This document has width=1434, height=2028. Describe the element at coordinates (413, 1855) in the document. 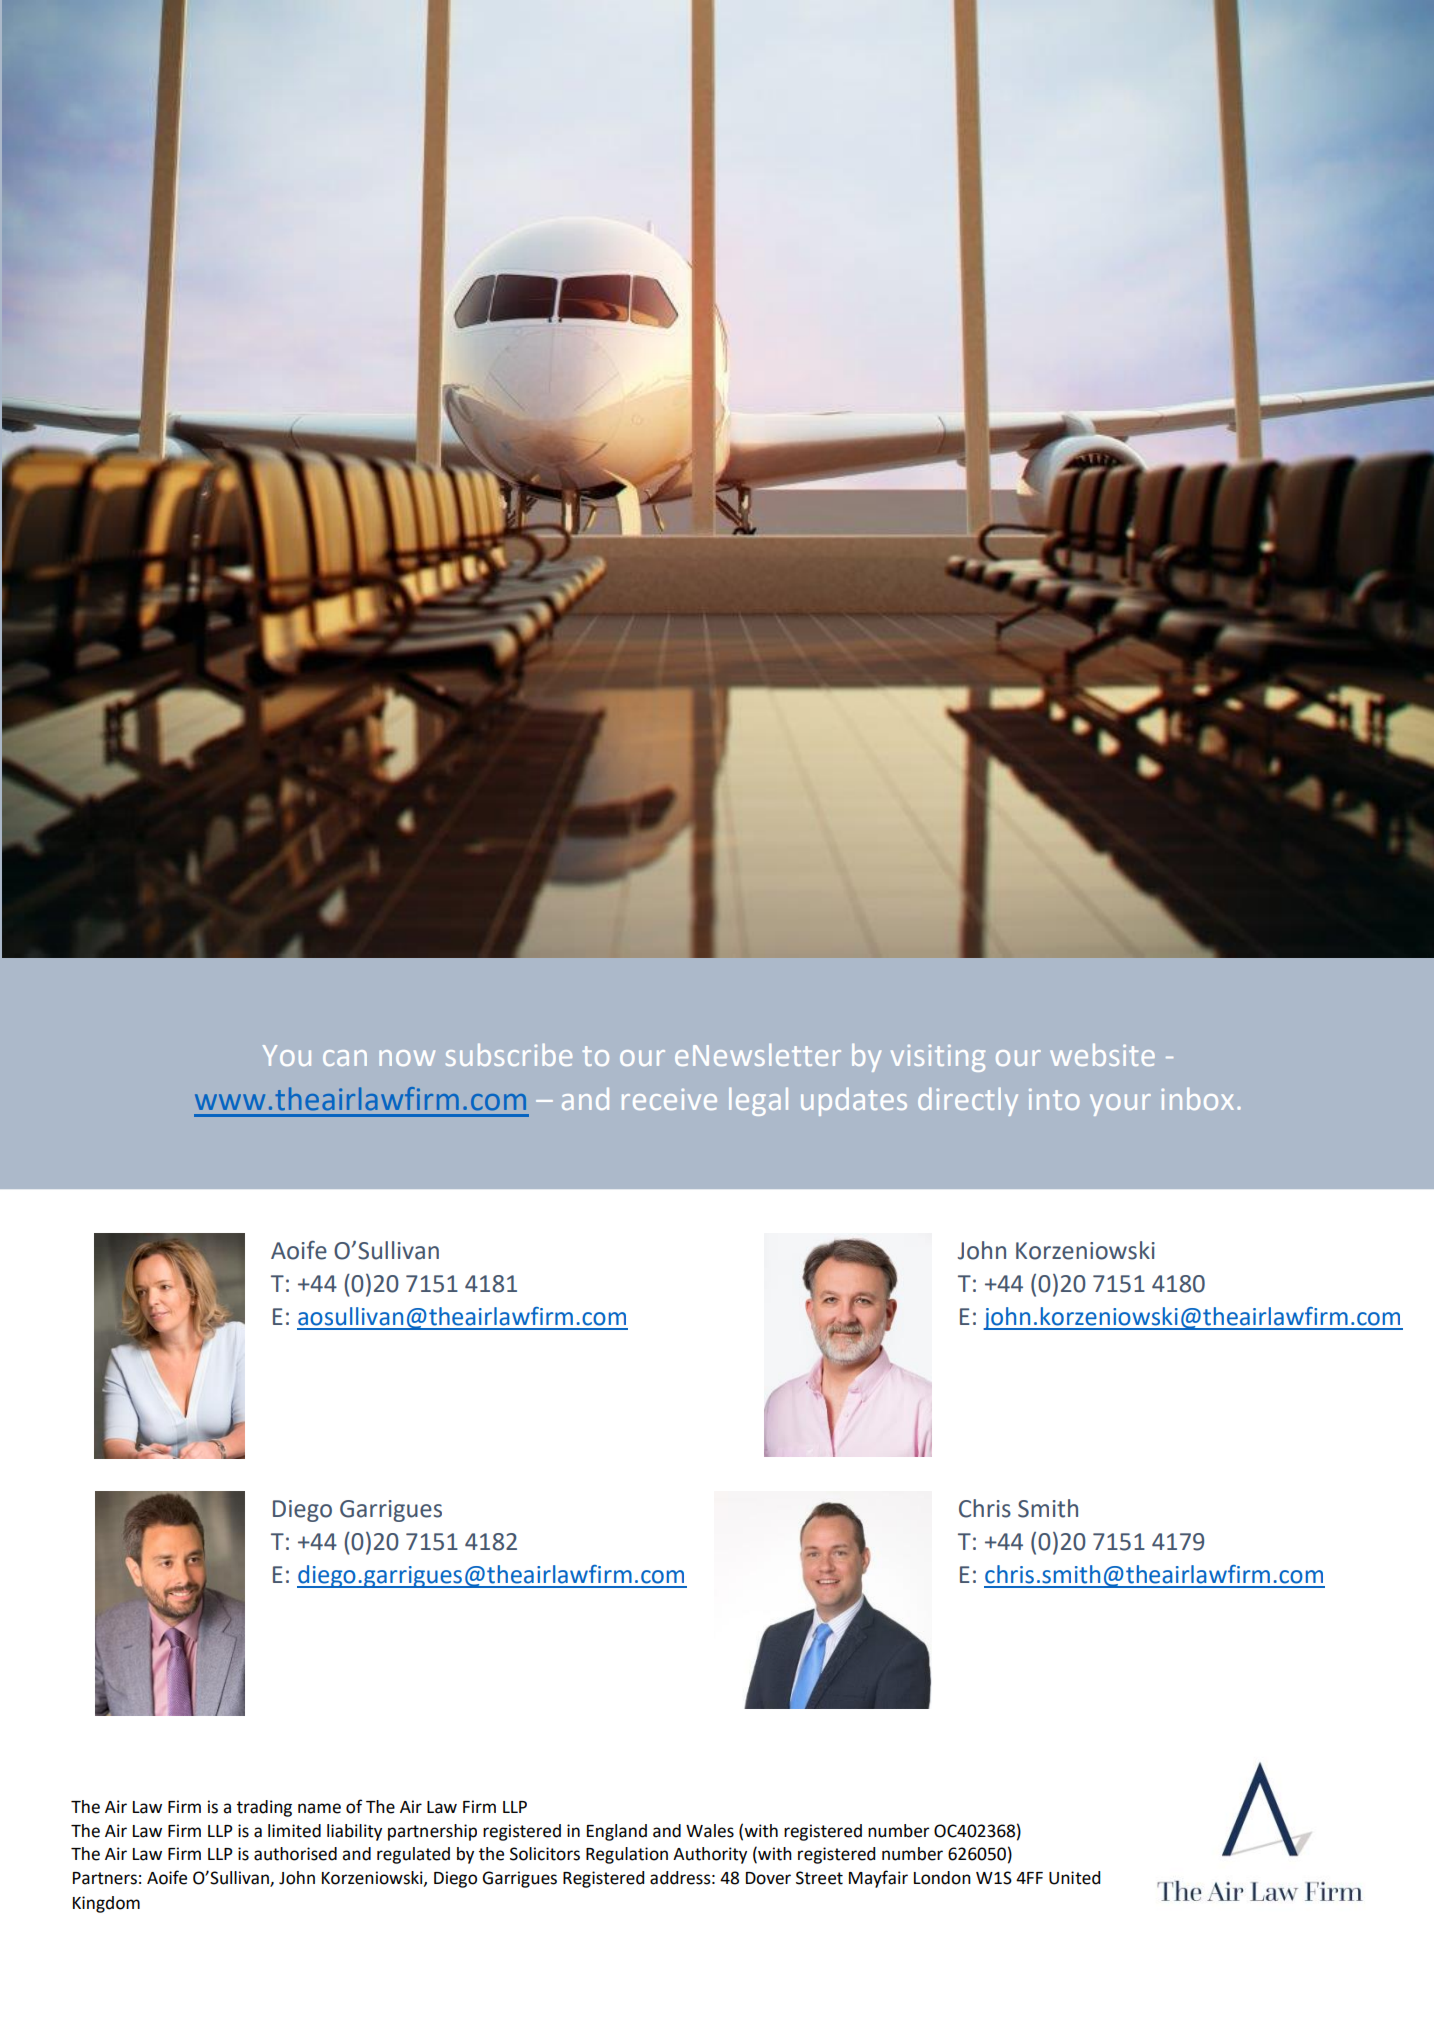

I see `regulated` at that location.
